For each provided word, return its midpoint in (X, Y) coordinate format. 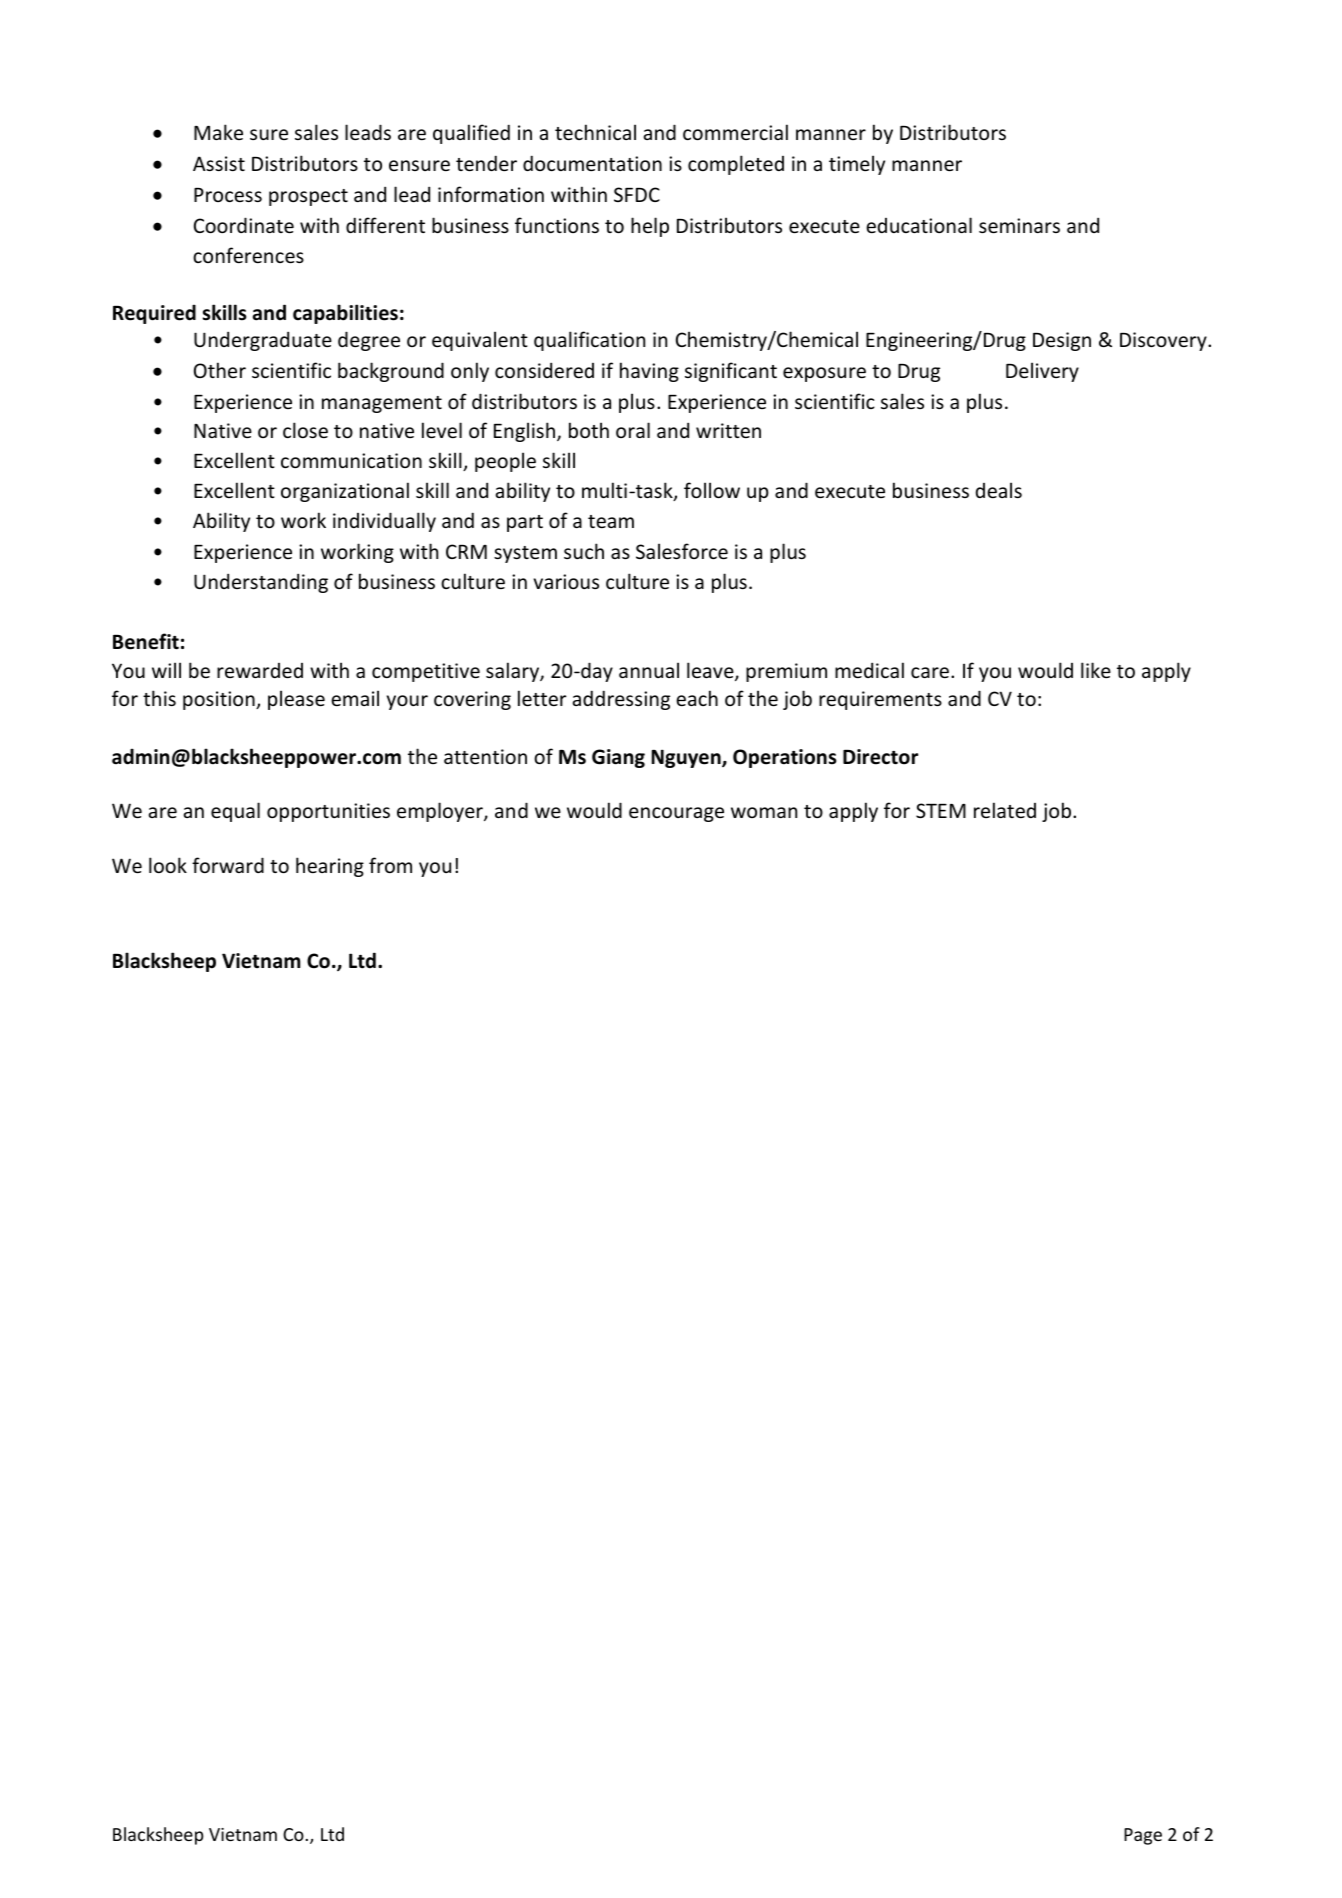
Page (1143, 1836)
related (1005, 810)
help (650, 227)
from (390, 865)
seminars (1019, 225)
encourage (676, 814)
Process (228, 195)
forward (228, 865)
